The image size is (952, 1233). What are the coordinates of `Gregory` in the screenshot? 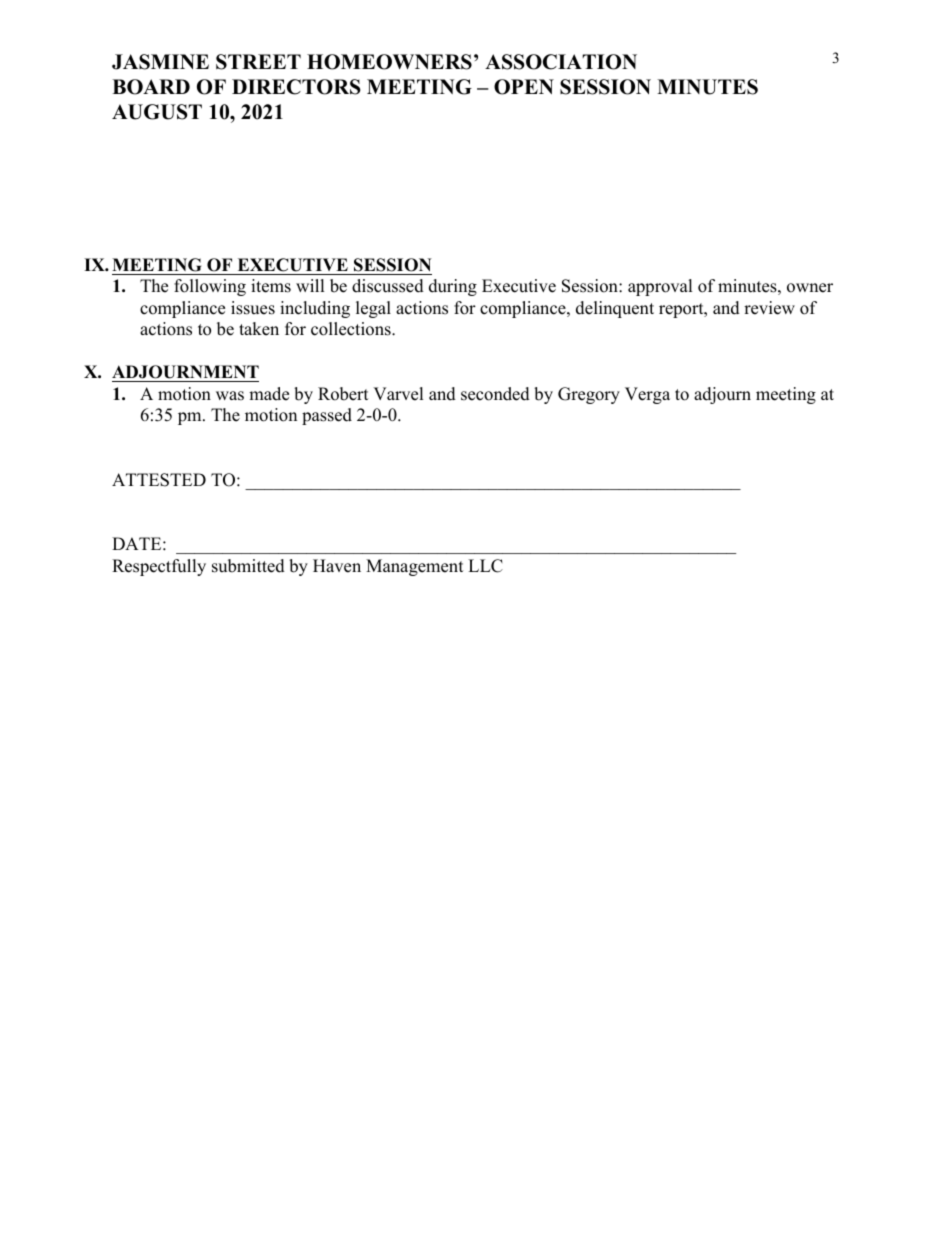 It's located at (589, 395).
